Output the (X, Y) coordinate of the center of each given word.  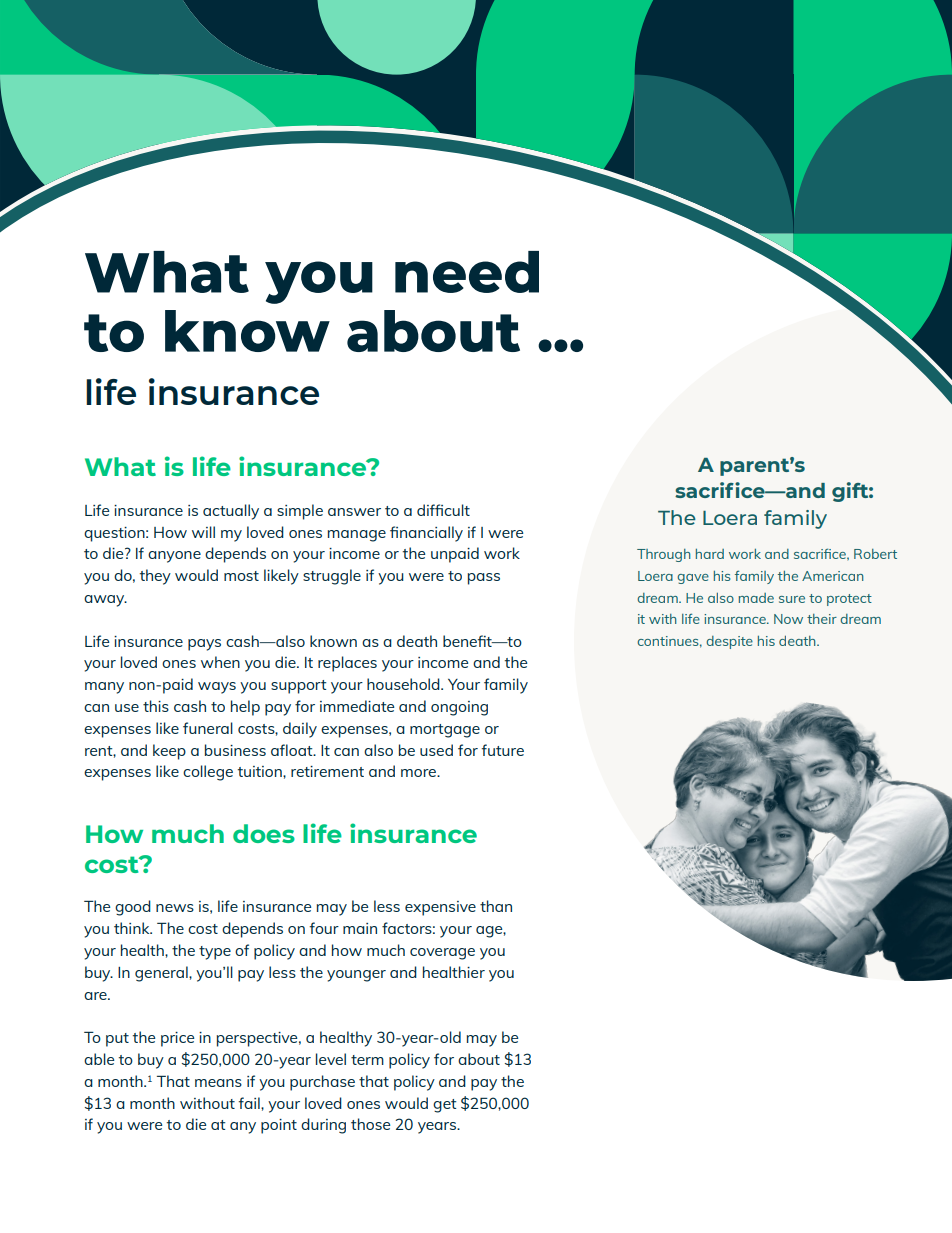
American (833, 576)
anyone (174, 557)
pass (483, 579)
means (218, 1083)
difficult (443, 510)
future (502, 750)
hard (710, 554)
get (444, 1106)
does (264, 833)
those (370, 1124)
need (467, 272)
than (496, 906)
